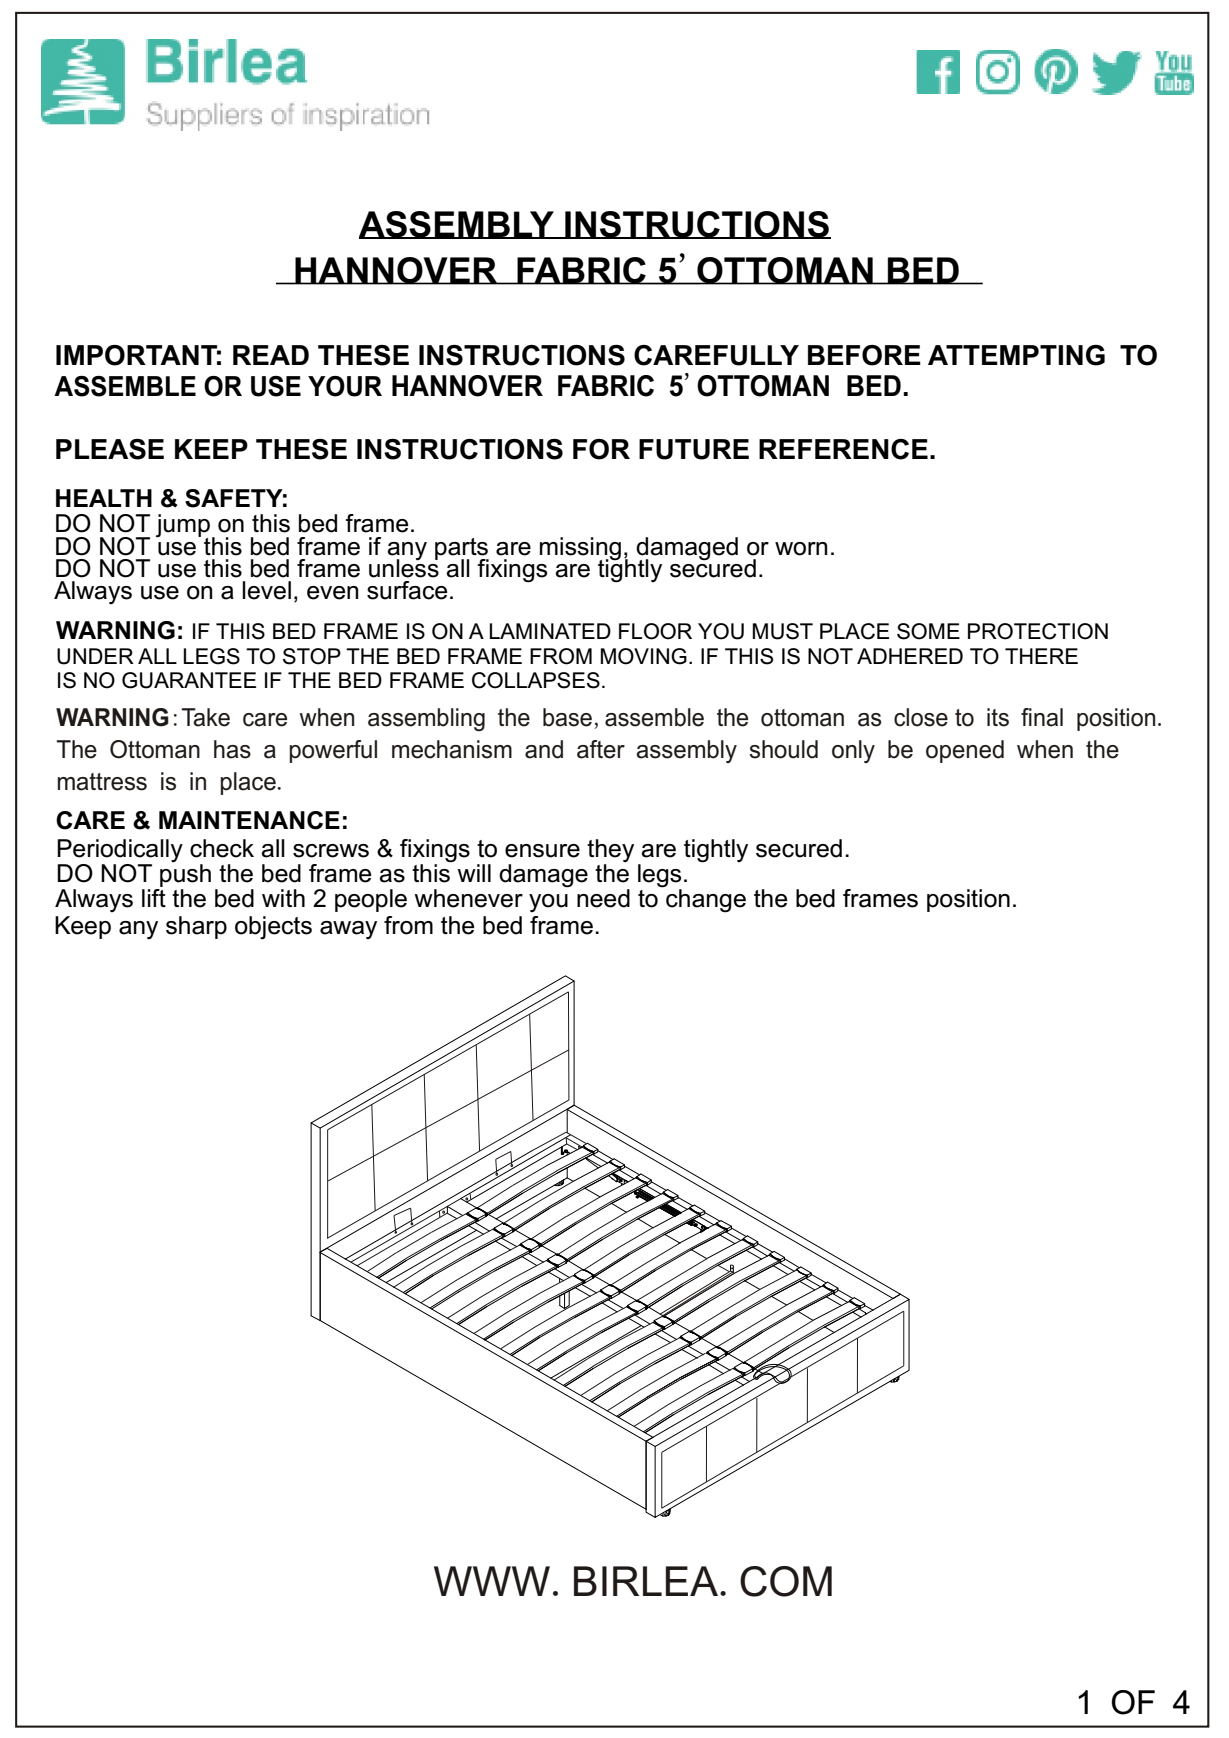  I want to click on need, so click(603, 898).
